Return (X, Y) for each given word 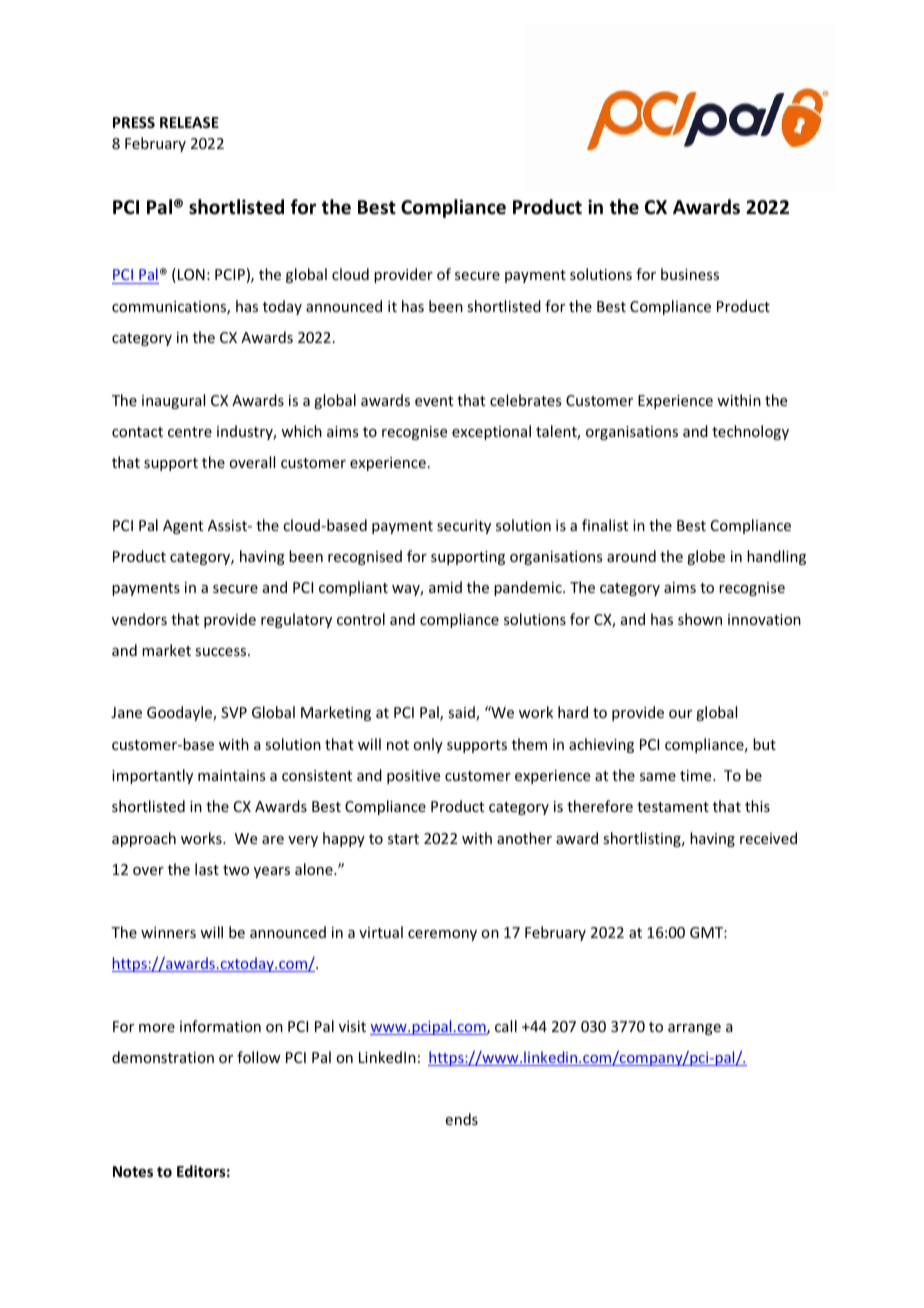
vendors (139, 619)
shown (700, 619)
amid (445, 587)
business (690, 274)
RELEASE (189, 122)
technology (750, 432)
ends (462, 1119)
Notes (133, 1171)
